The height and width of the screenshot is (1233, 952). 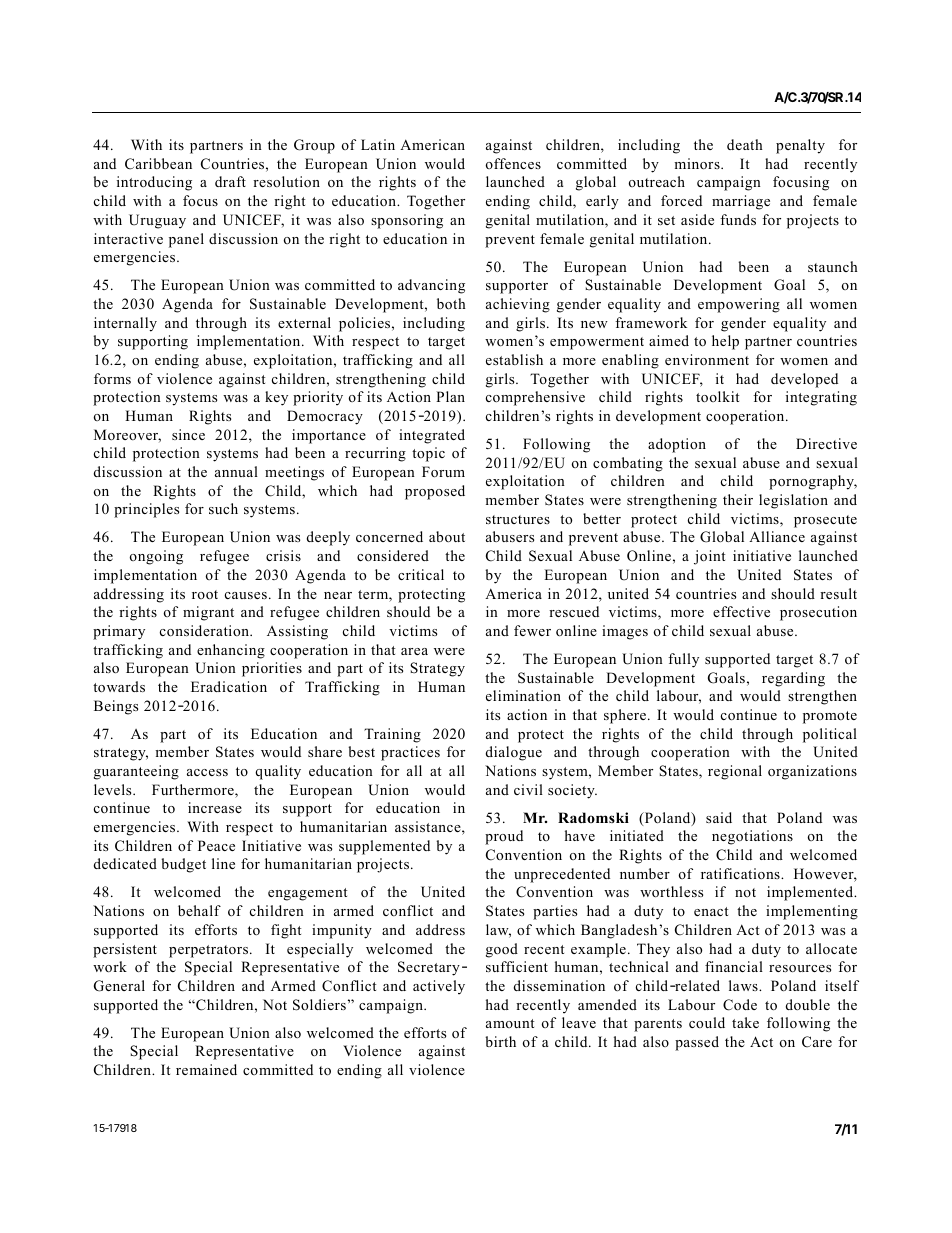 I want to click on offences, so click(x=513, y=163).
